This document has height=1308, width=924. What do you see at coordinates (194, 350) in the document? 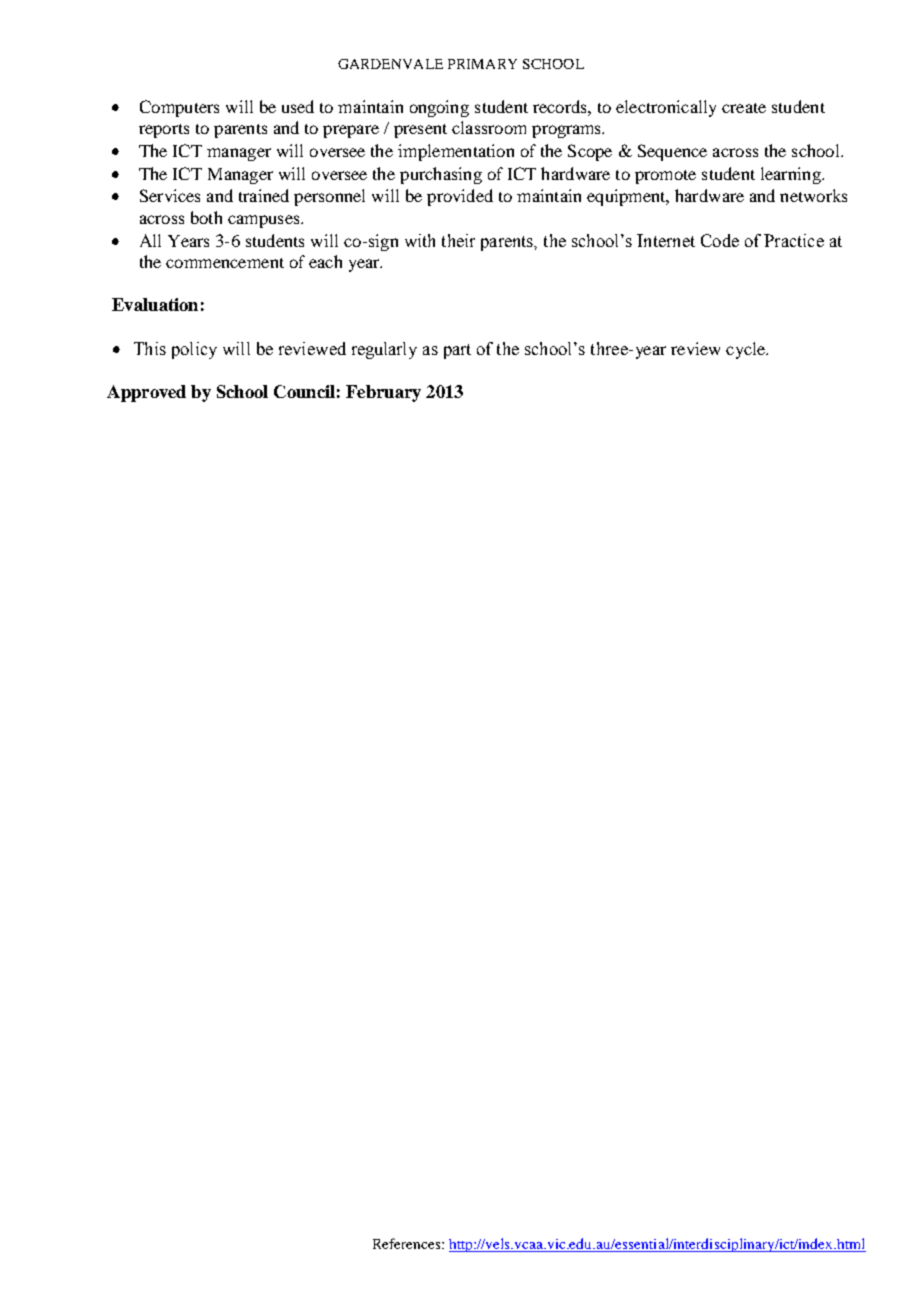
I see `policy` at bounding box center [194, 350].
